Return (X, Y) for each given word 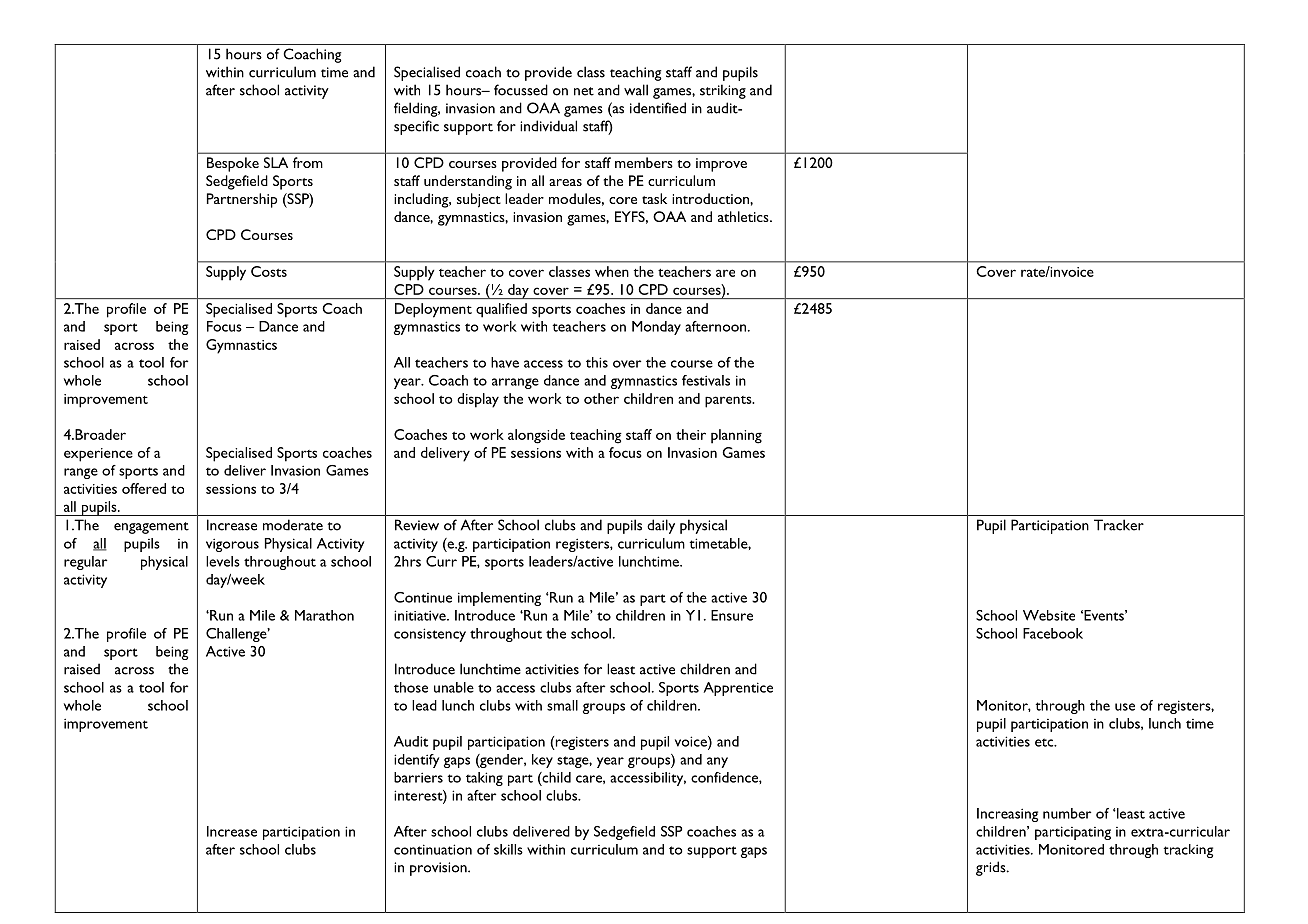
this (597, 362)
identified (658, 108)
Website (1049, 615)
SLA (276, 162)
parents (729, 402)
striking (723, 91)
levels (223, 561)
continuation (433, 849)
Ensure (732, 615)
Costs (269, 271)
